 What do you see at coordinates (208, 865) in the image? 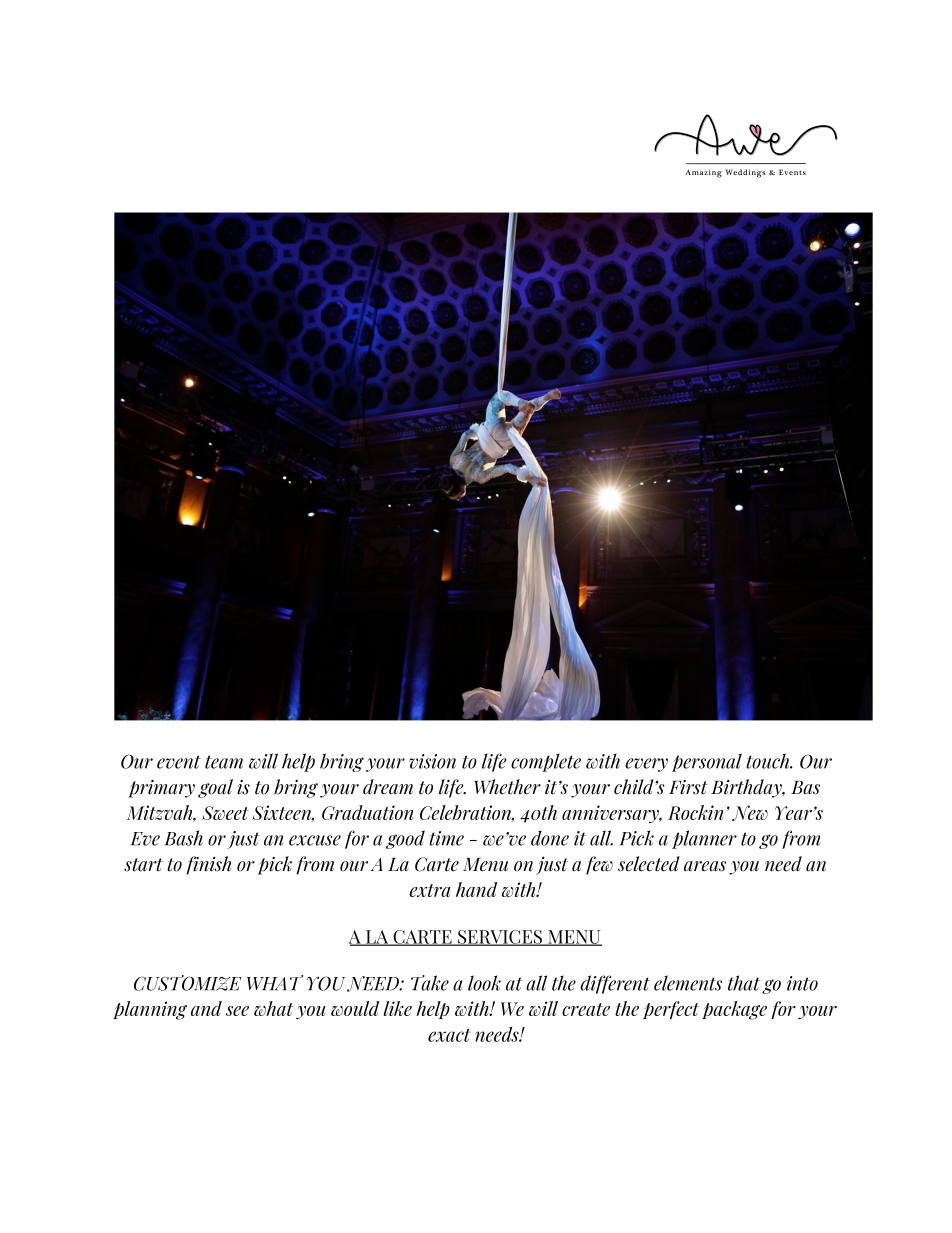
I see `finish` at bounding box center [208, 865].
